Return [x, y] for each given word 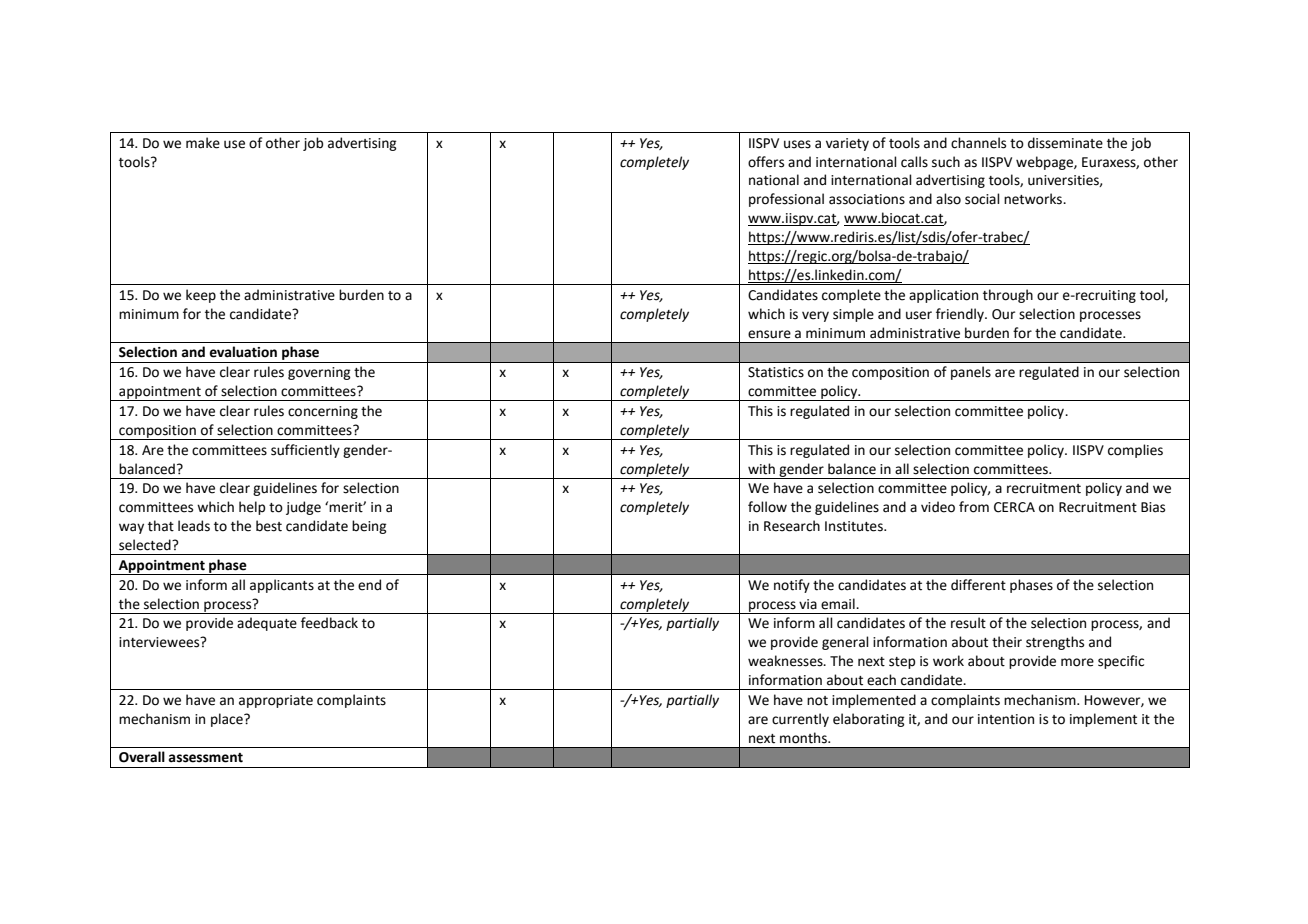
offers [766, 162]
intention [1006, 719]
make [203, 143]
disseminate [1065, 143]
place [228, 720]
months [804, 738]
